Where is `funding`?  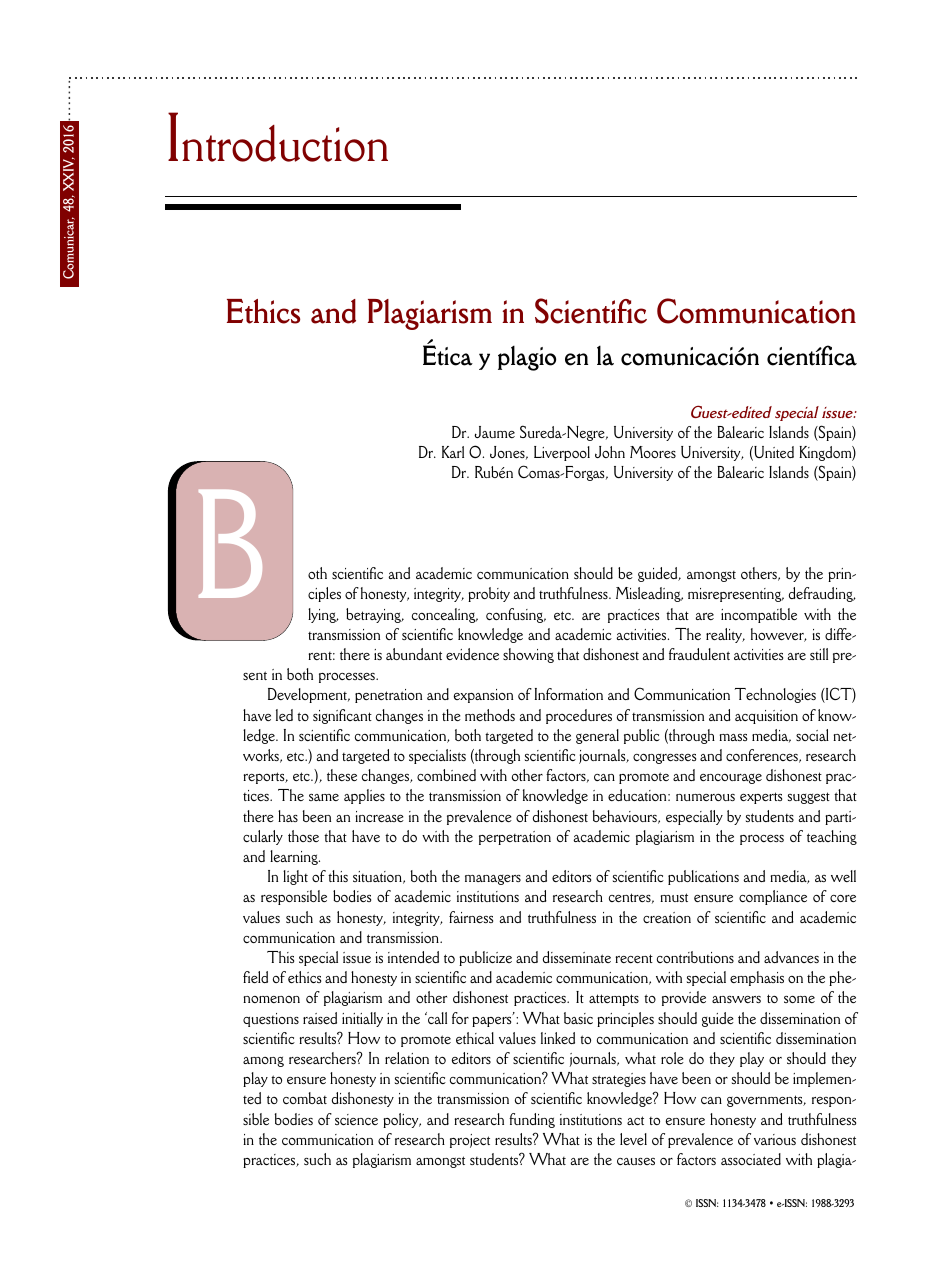 funding is located at coordinates (532, 1120).
